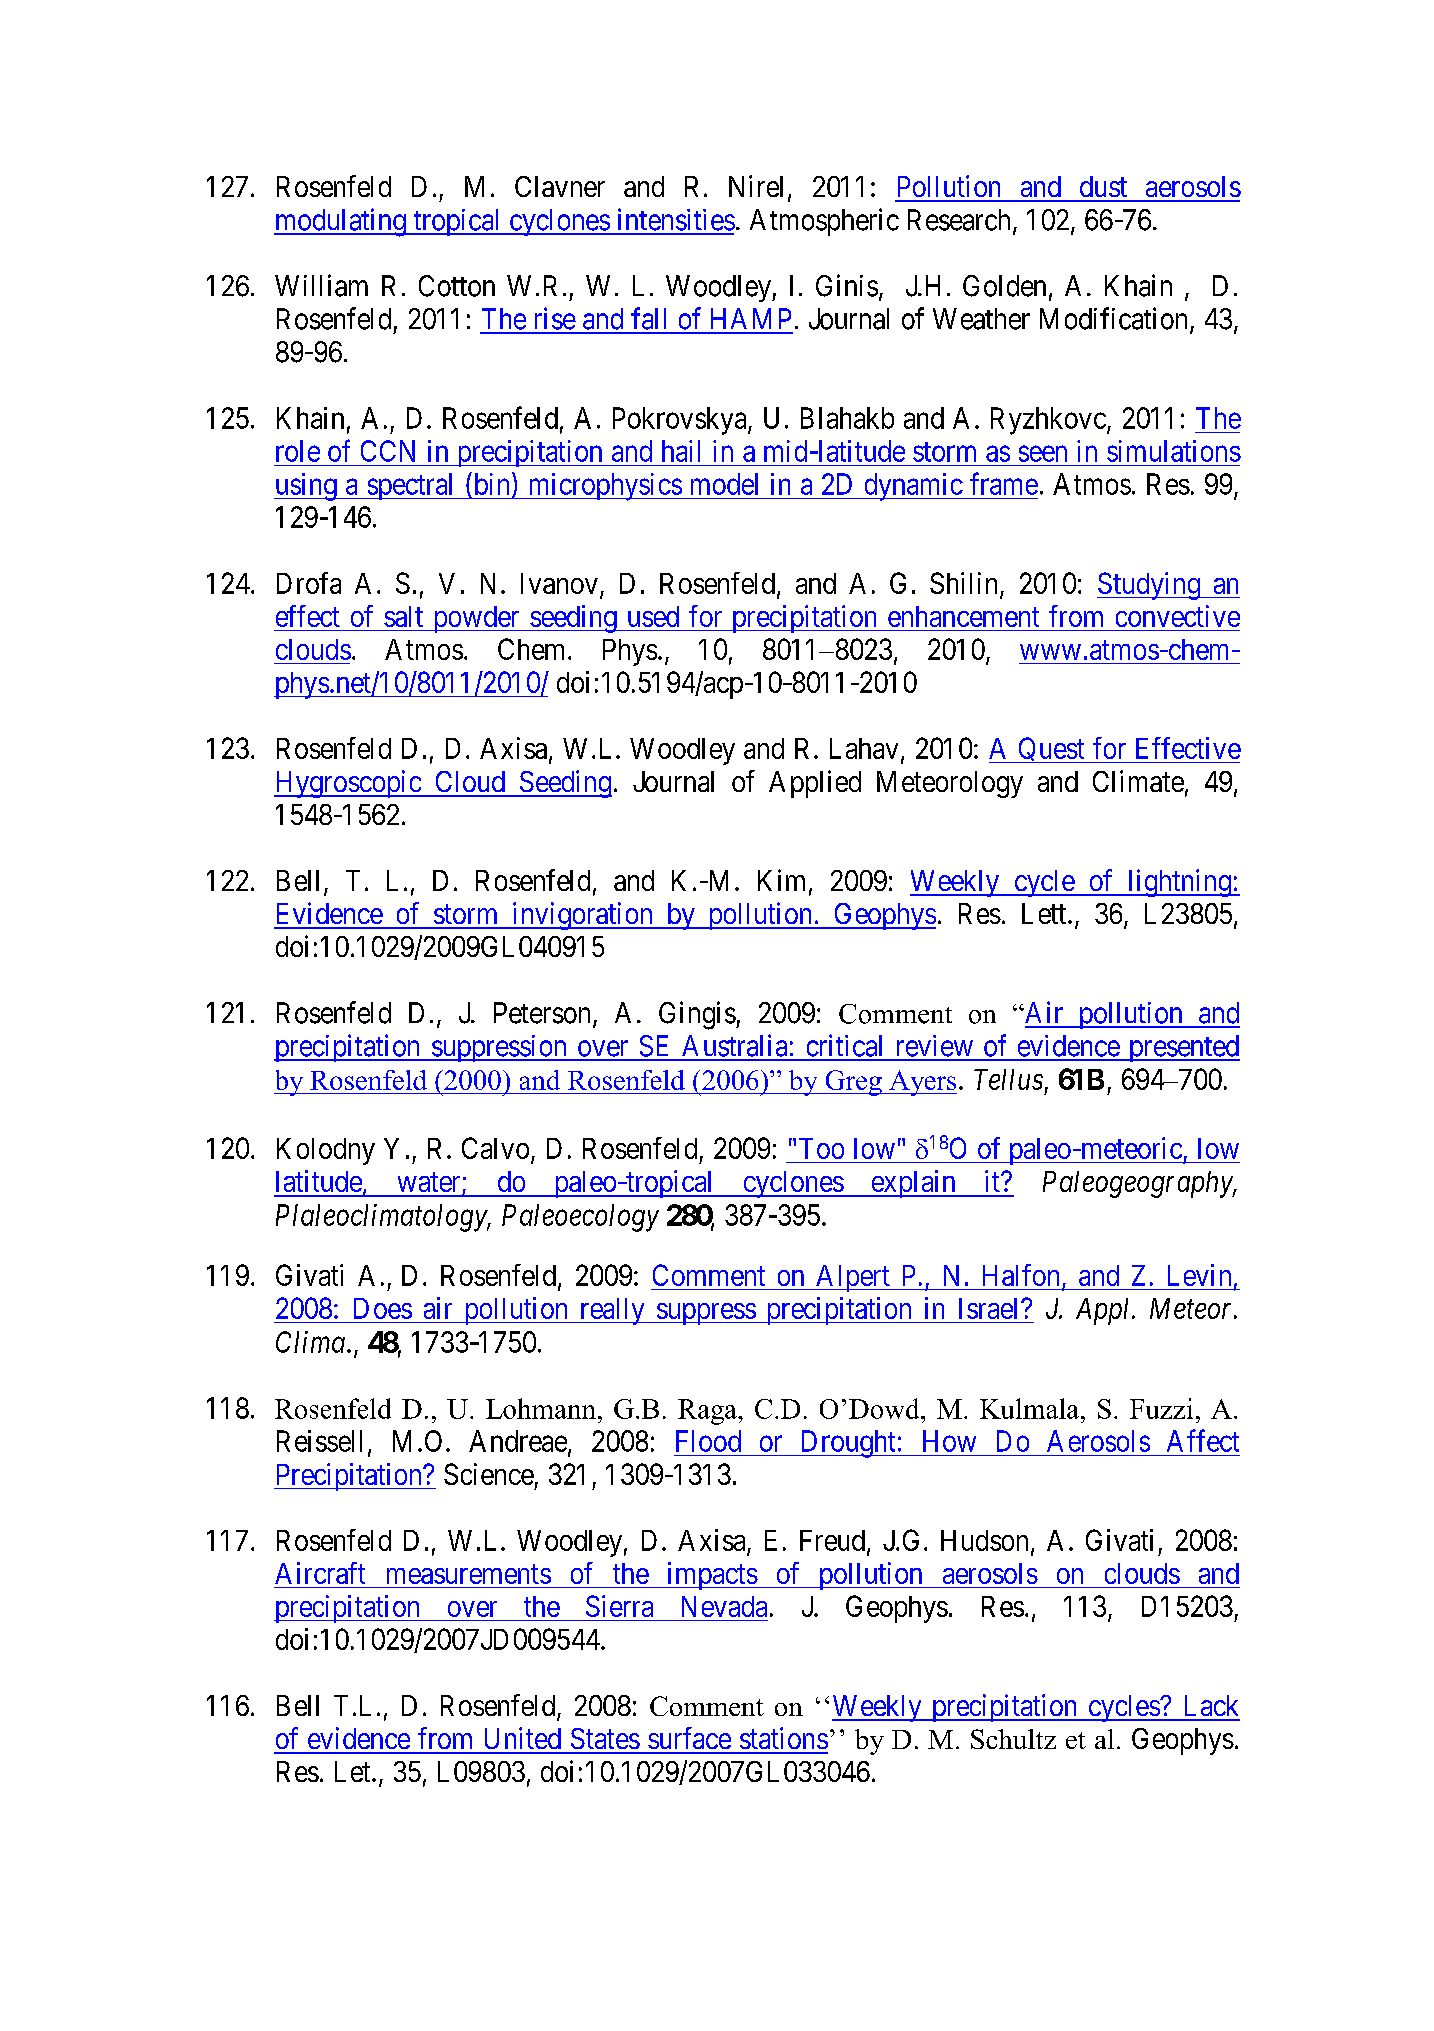 This image has height=2031, width=1434. I want to click on Aircraft, so click(320, 1573).
